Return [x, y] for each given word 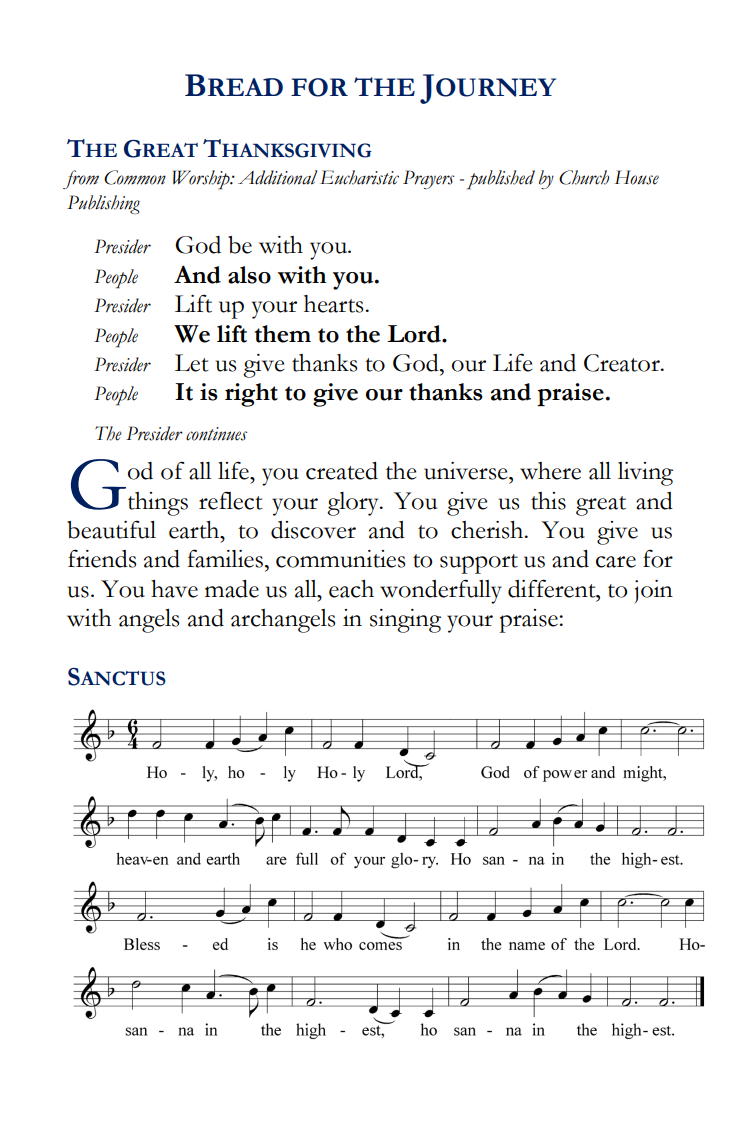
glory [354, 504]
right [251, 395]
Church [584, 177]
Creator [623, 363]
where [550, 471]
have [174, 589]
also [249, 275]
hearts [334, 304]
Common [135, 177]
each [351, 589]
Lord [415, 334]
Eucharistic [359, 177]
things [158, 504]
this [548, 501]
